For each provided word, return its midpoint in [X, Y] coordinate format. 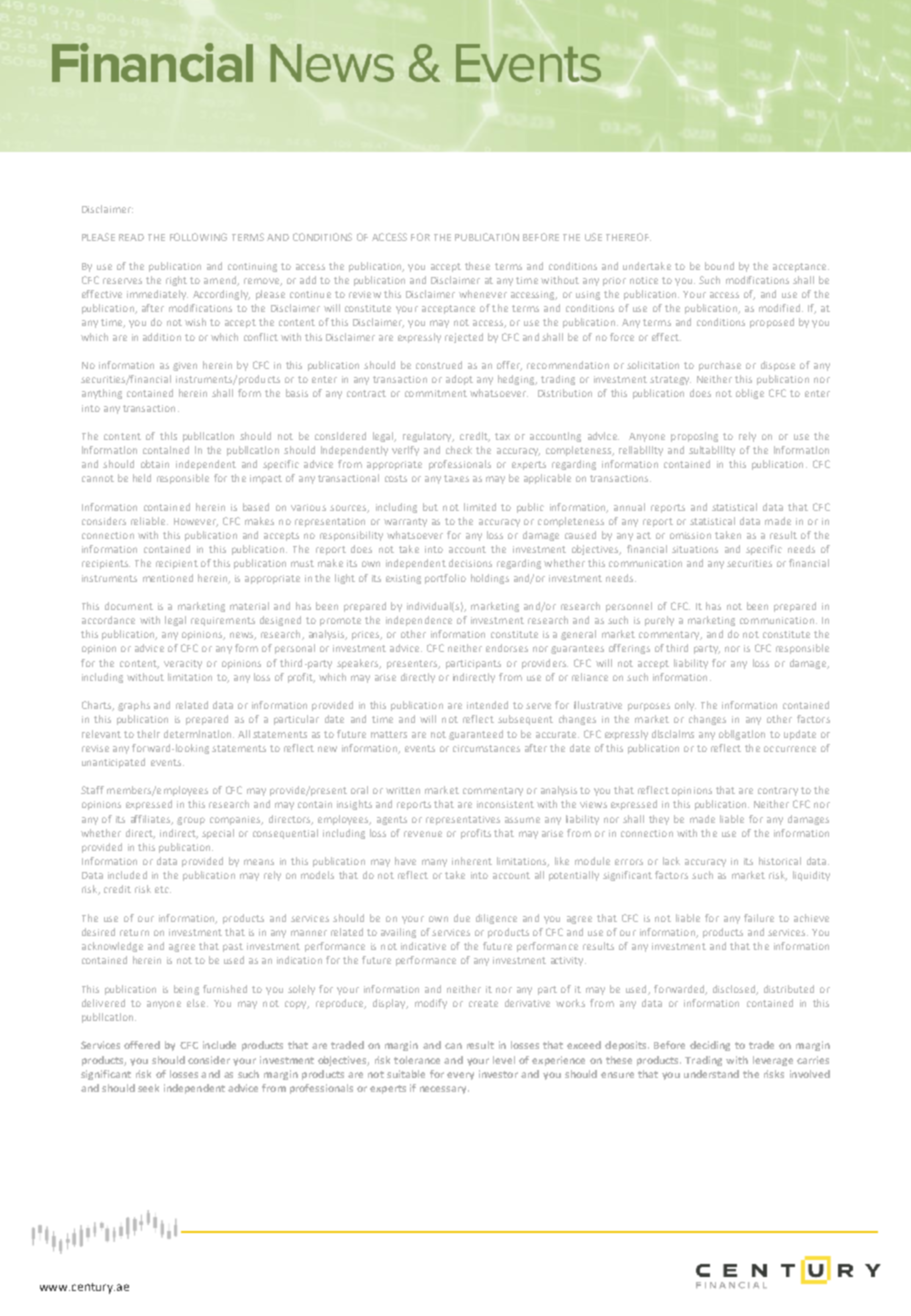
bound [719, 266]
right [176, 281]
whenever [483, 294]
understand [711, 1074]
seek [148, 1088]
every [460, 1076]
